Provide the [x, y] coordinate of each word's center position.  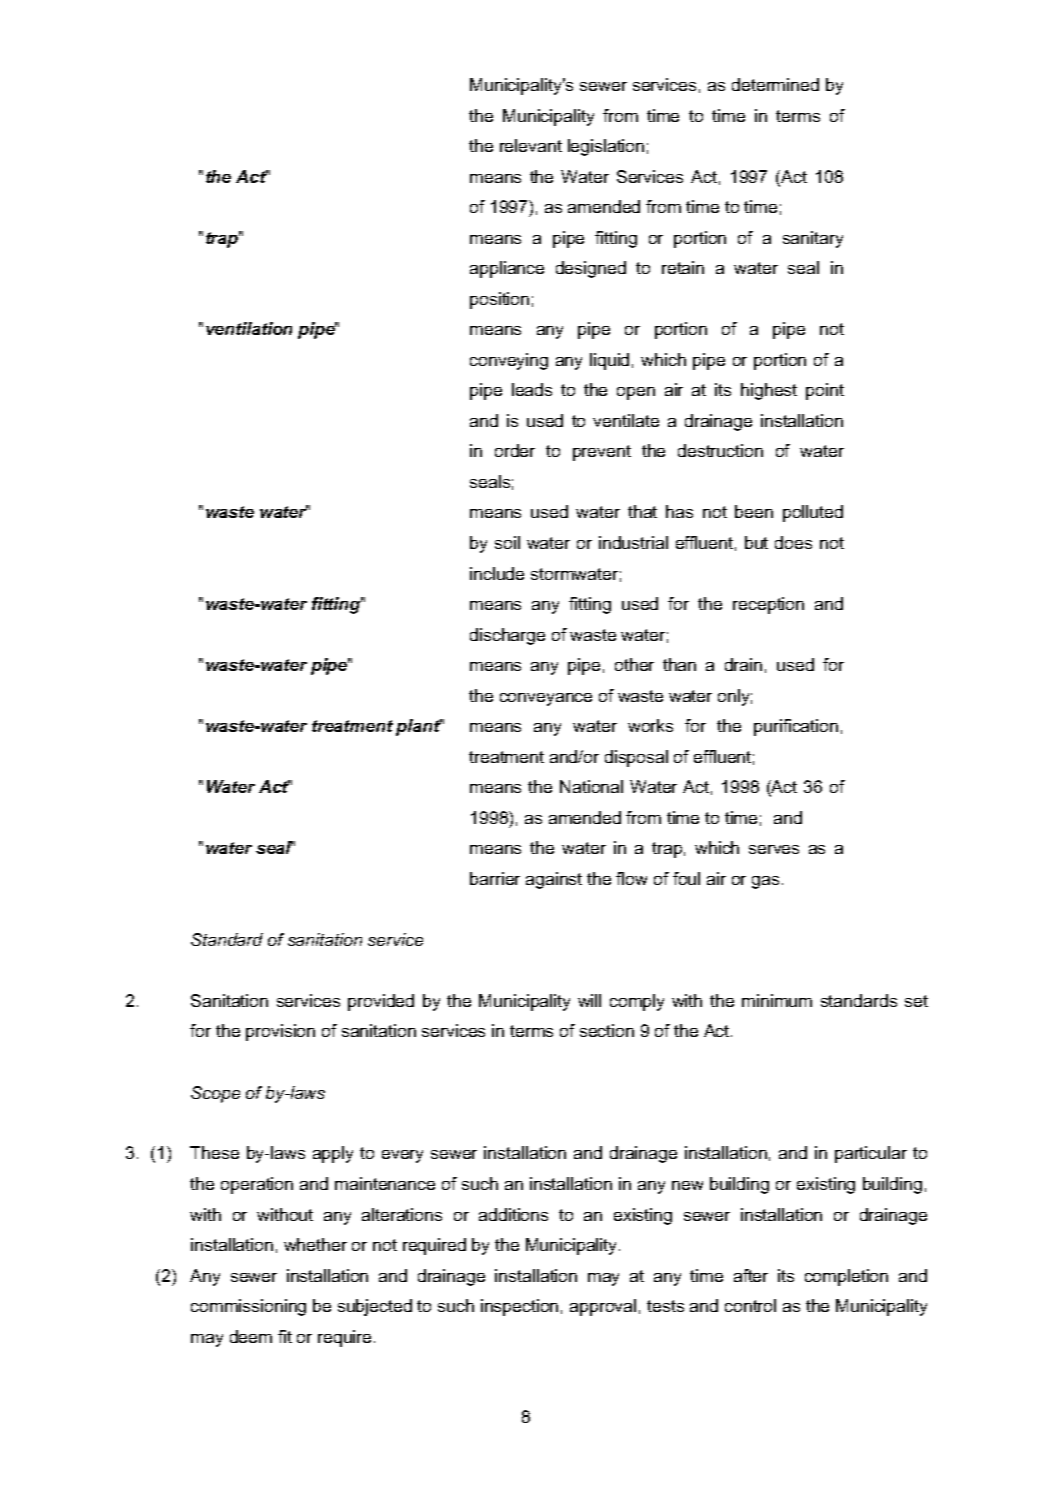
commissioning [248, 1307]
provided [381, 1002]
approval [603, 1307]
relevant [531, 145]
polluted [813, 513]
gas [765, 882]
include [497, 573]
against [554, 880]
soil [507, 542]
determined [775, 84]
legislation [606, 147]
